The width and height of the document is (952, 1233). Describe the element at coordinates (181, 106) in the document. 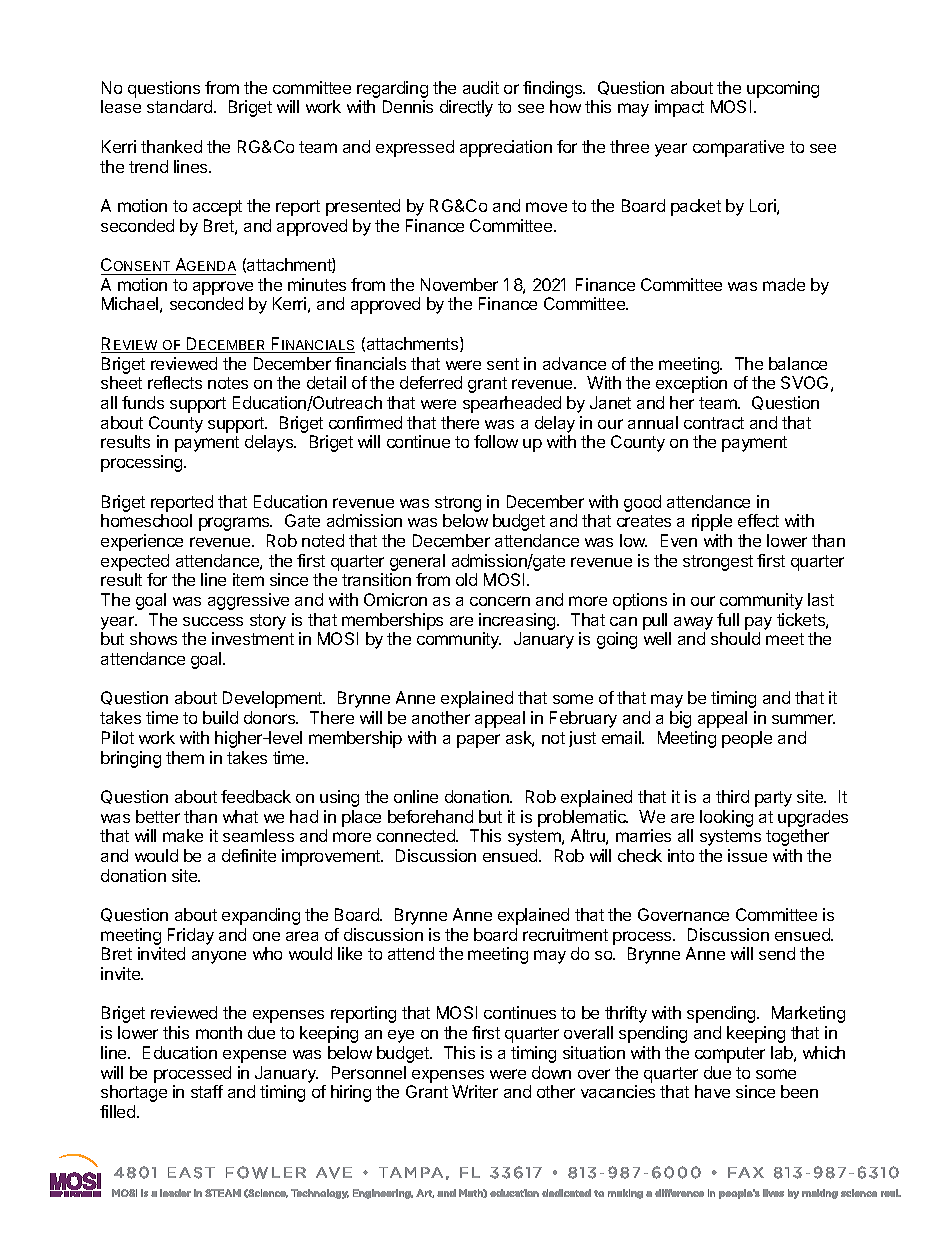

I see `standard` at that location.
